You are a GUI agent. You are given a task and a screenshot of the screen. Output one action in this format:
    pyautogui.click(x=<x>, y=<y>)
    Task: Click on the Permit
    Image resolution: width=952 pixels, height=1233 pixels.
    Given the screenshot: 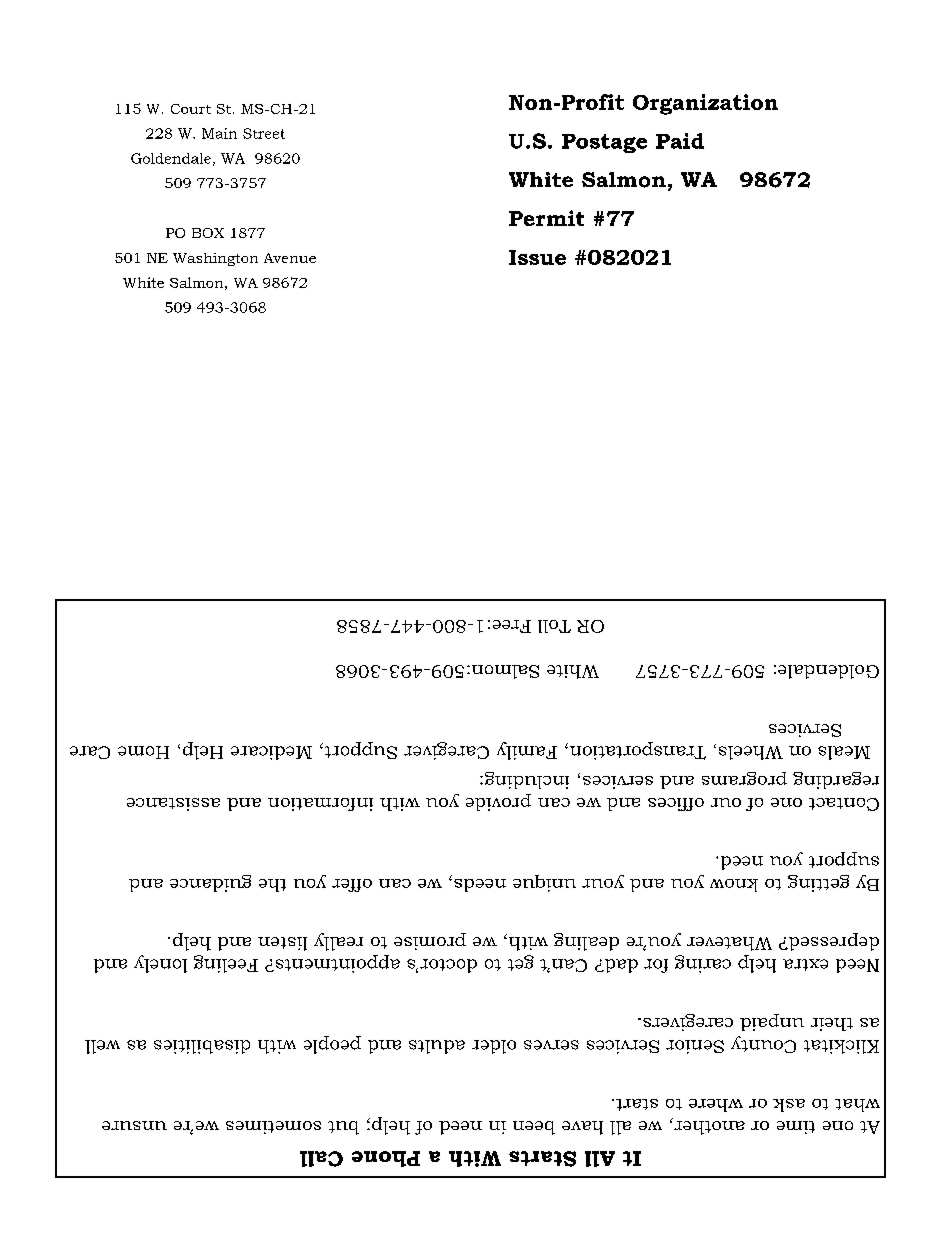 What is the action you would take?
    pyautogui.click(x=546, y=218)
